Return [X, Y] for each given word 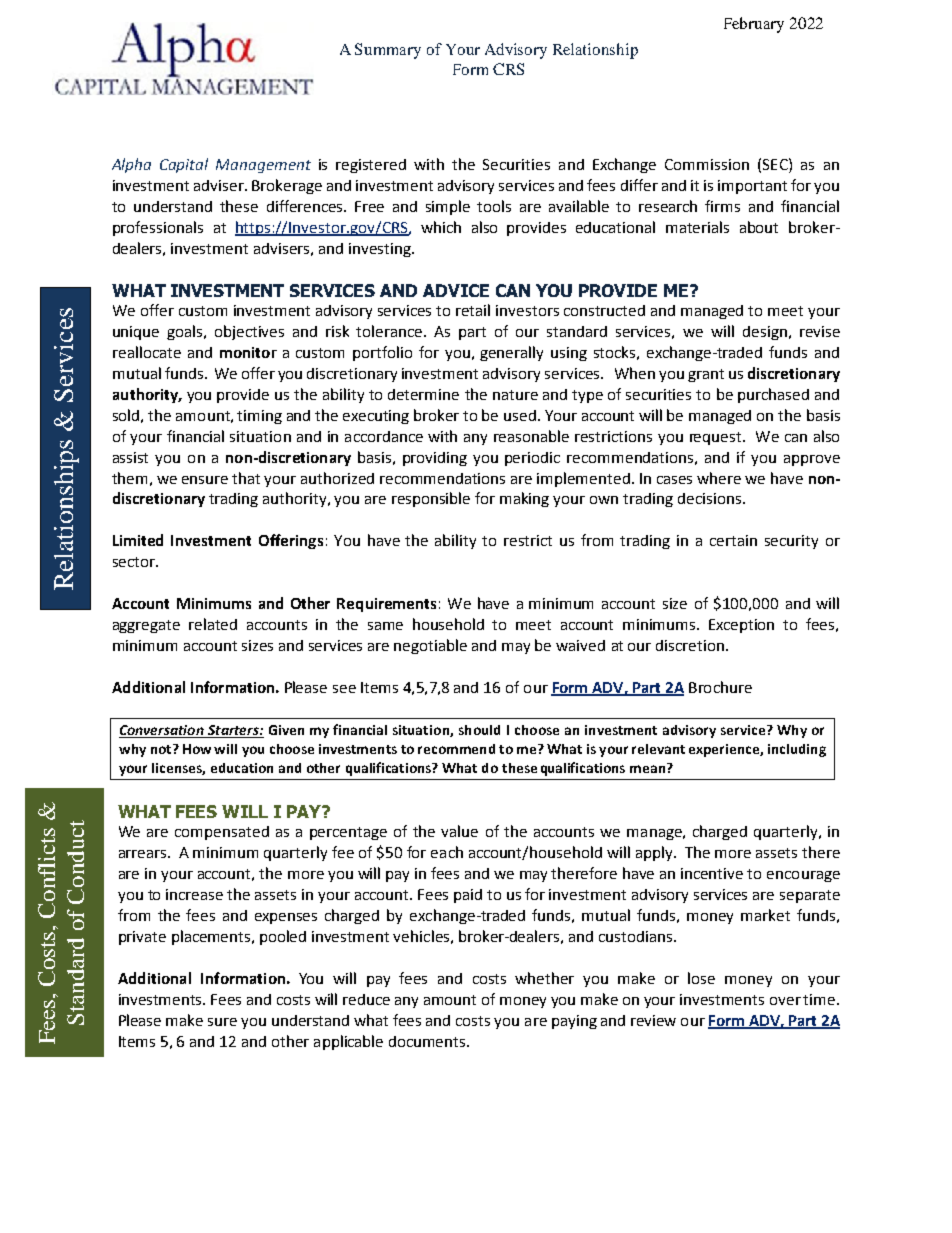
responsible [431, 499]
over [785, 1001]
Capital [184, 165]
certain [733, 540]
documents [428, 1041]
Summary [388, 51]
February [754, 25]
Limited [138, 540]
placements [212, 937]
